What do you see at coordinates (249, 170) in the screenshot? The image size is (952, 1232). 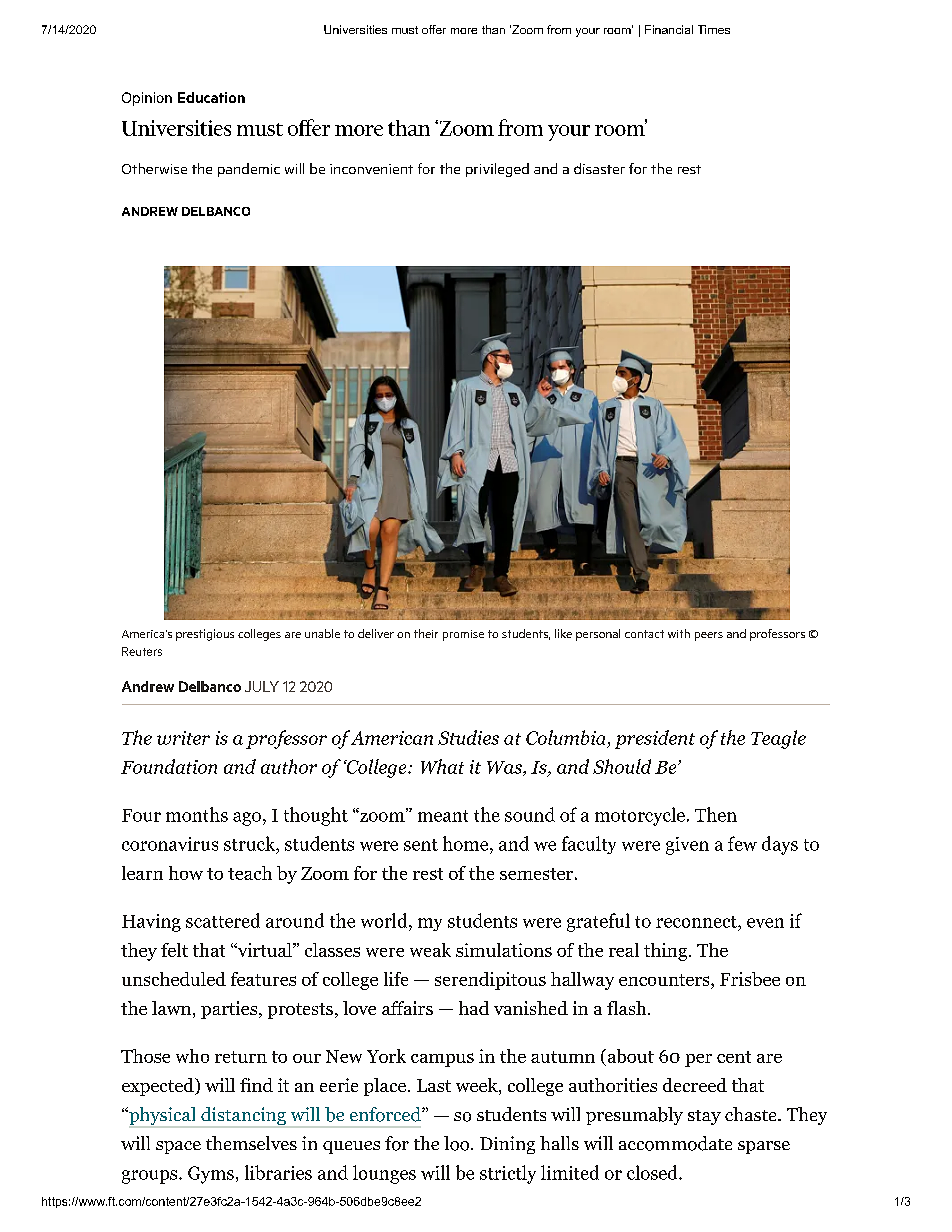 I see `pandemic` at bounding box center [249, 170].
